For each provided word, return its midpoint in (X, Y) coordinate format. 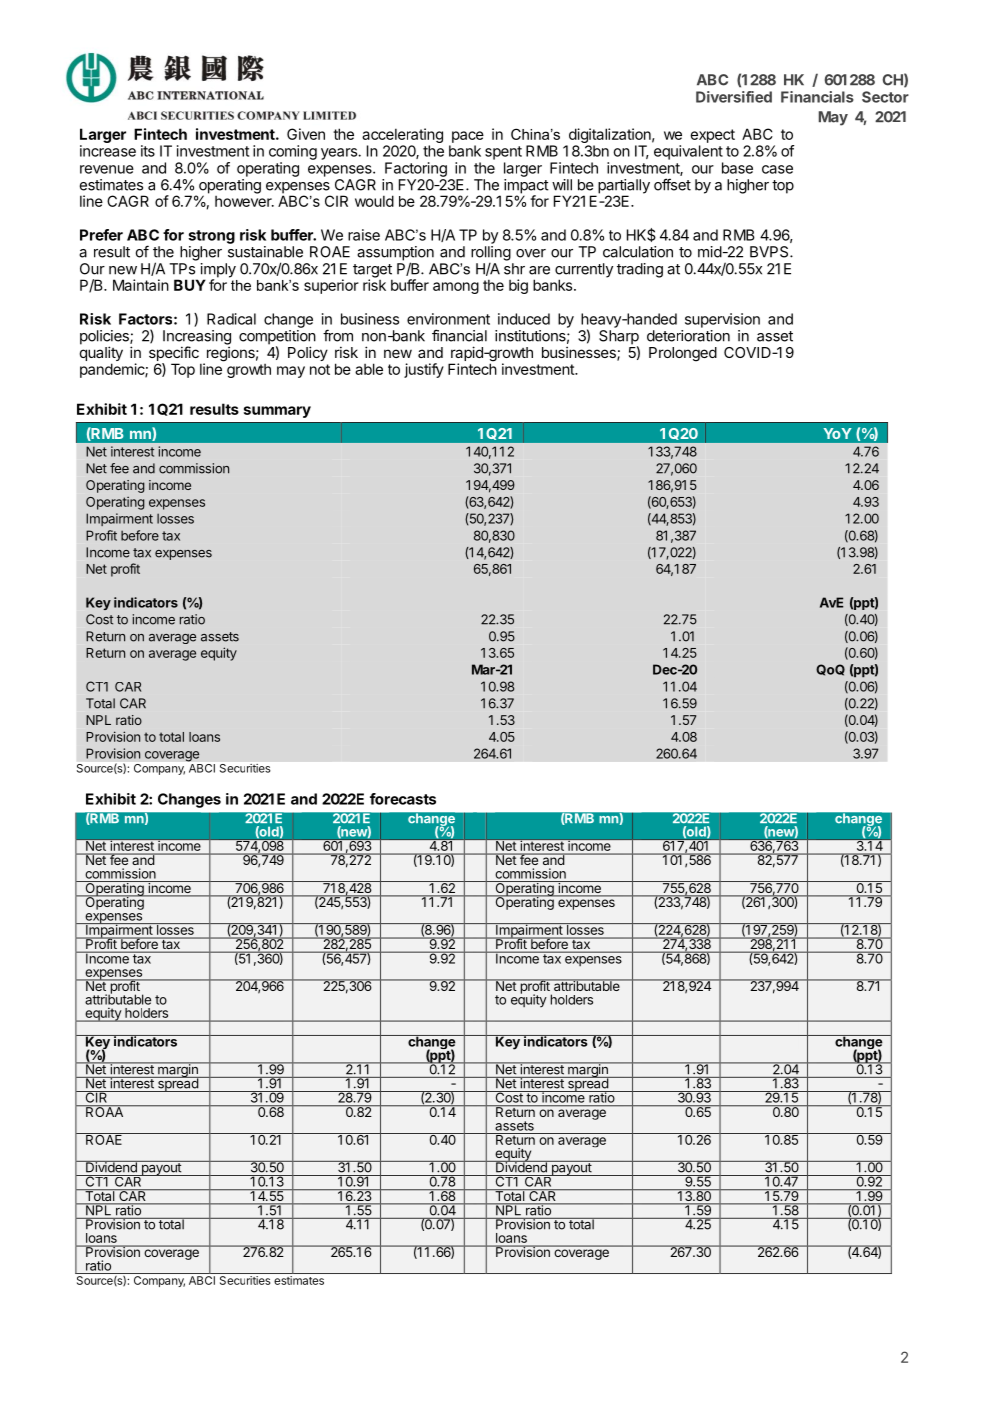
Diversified (734, 97)
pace (468, 137)
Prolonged (683, 354)
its (148, 151)
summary (277, 412)
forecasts (403, 799)
